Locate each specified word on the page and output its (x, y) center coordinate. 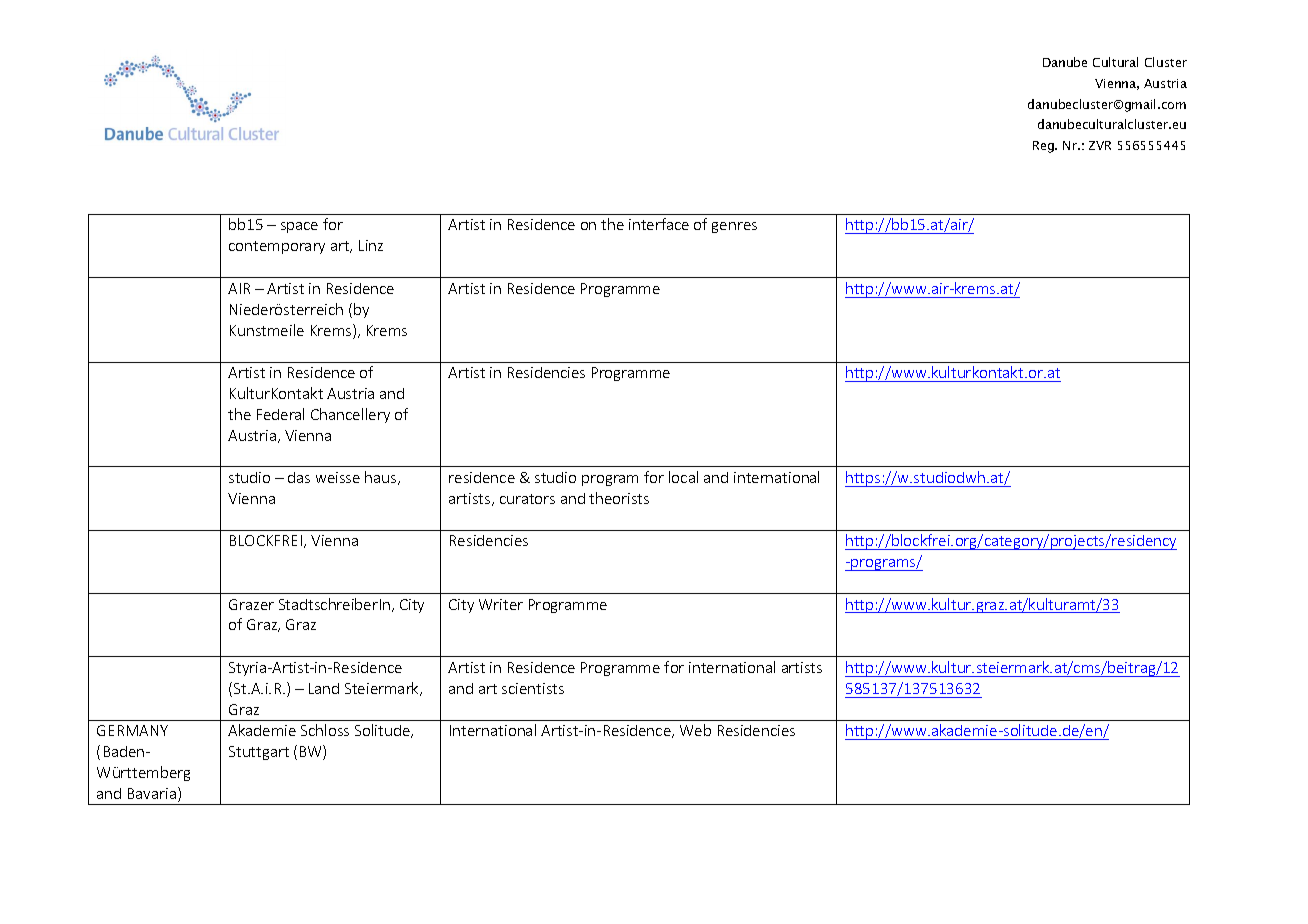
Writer (501, 604)
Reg (1044, 147)
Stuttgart (259, 753)
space (299, 227)
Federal (280, 414)
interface (659, 224)
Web (695, 730)
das (299, 477)
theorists (619, 498)
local (683, 477)
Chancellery (350, 415)
